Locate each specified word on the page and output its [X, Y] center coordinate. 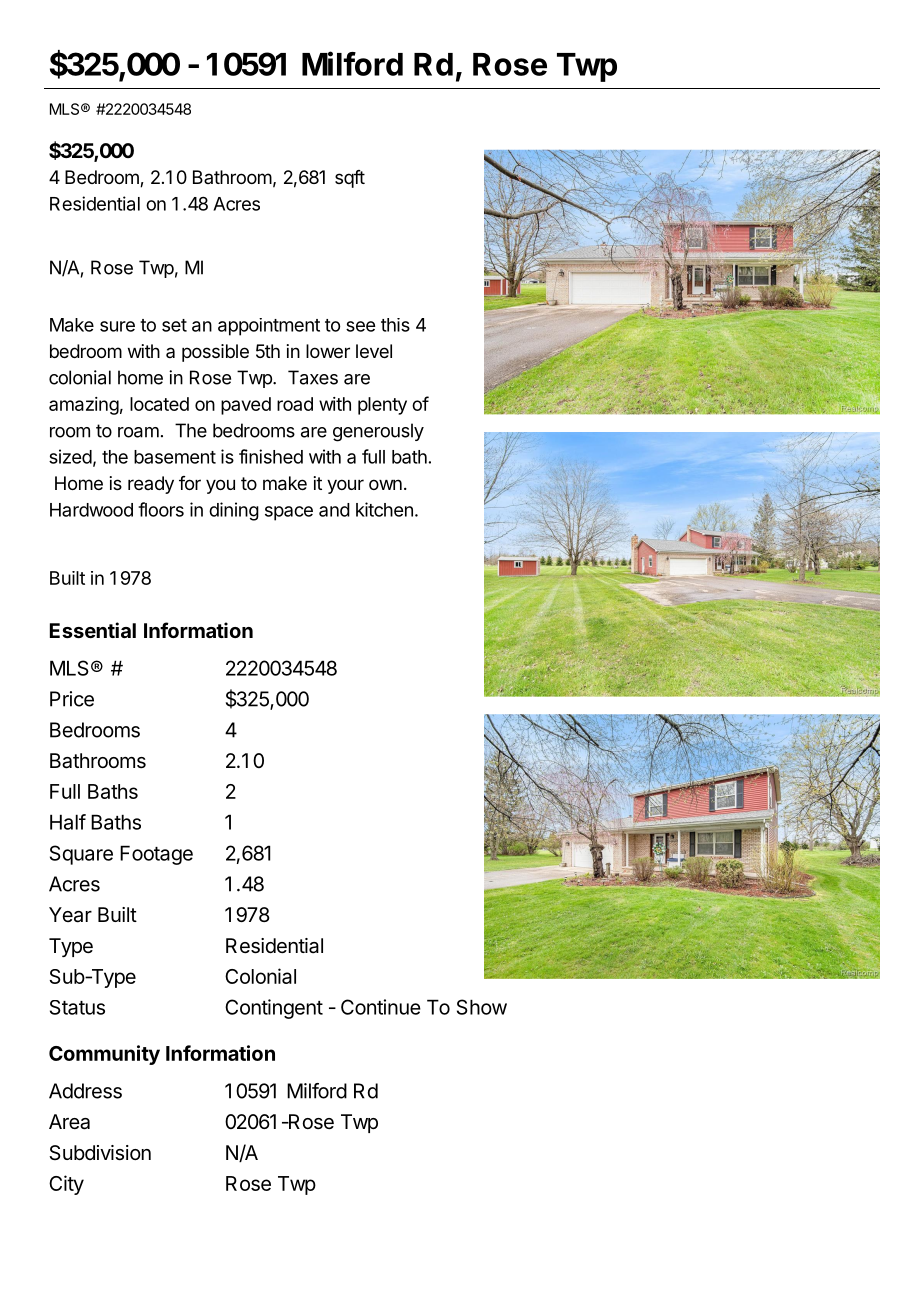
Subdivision [100, 1153]
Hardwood [91, 510]
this [395, 325]
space [289, 513]
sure [117, 326]
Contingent [274, 1009]
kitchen [384, 509]
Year [70, 915]
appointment [269, 327]
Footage [156, 855]
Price [72, 699]
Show [482, 1007]
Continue [381, 1007]
